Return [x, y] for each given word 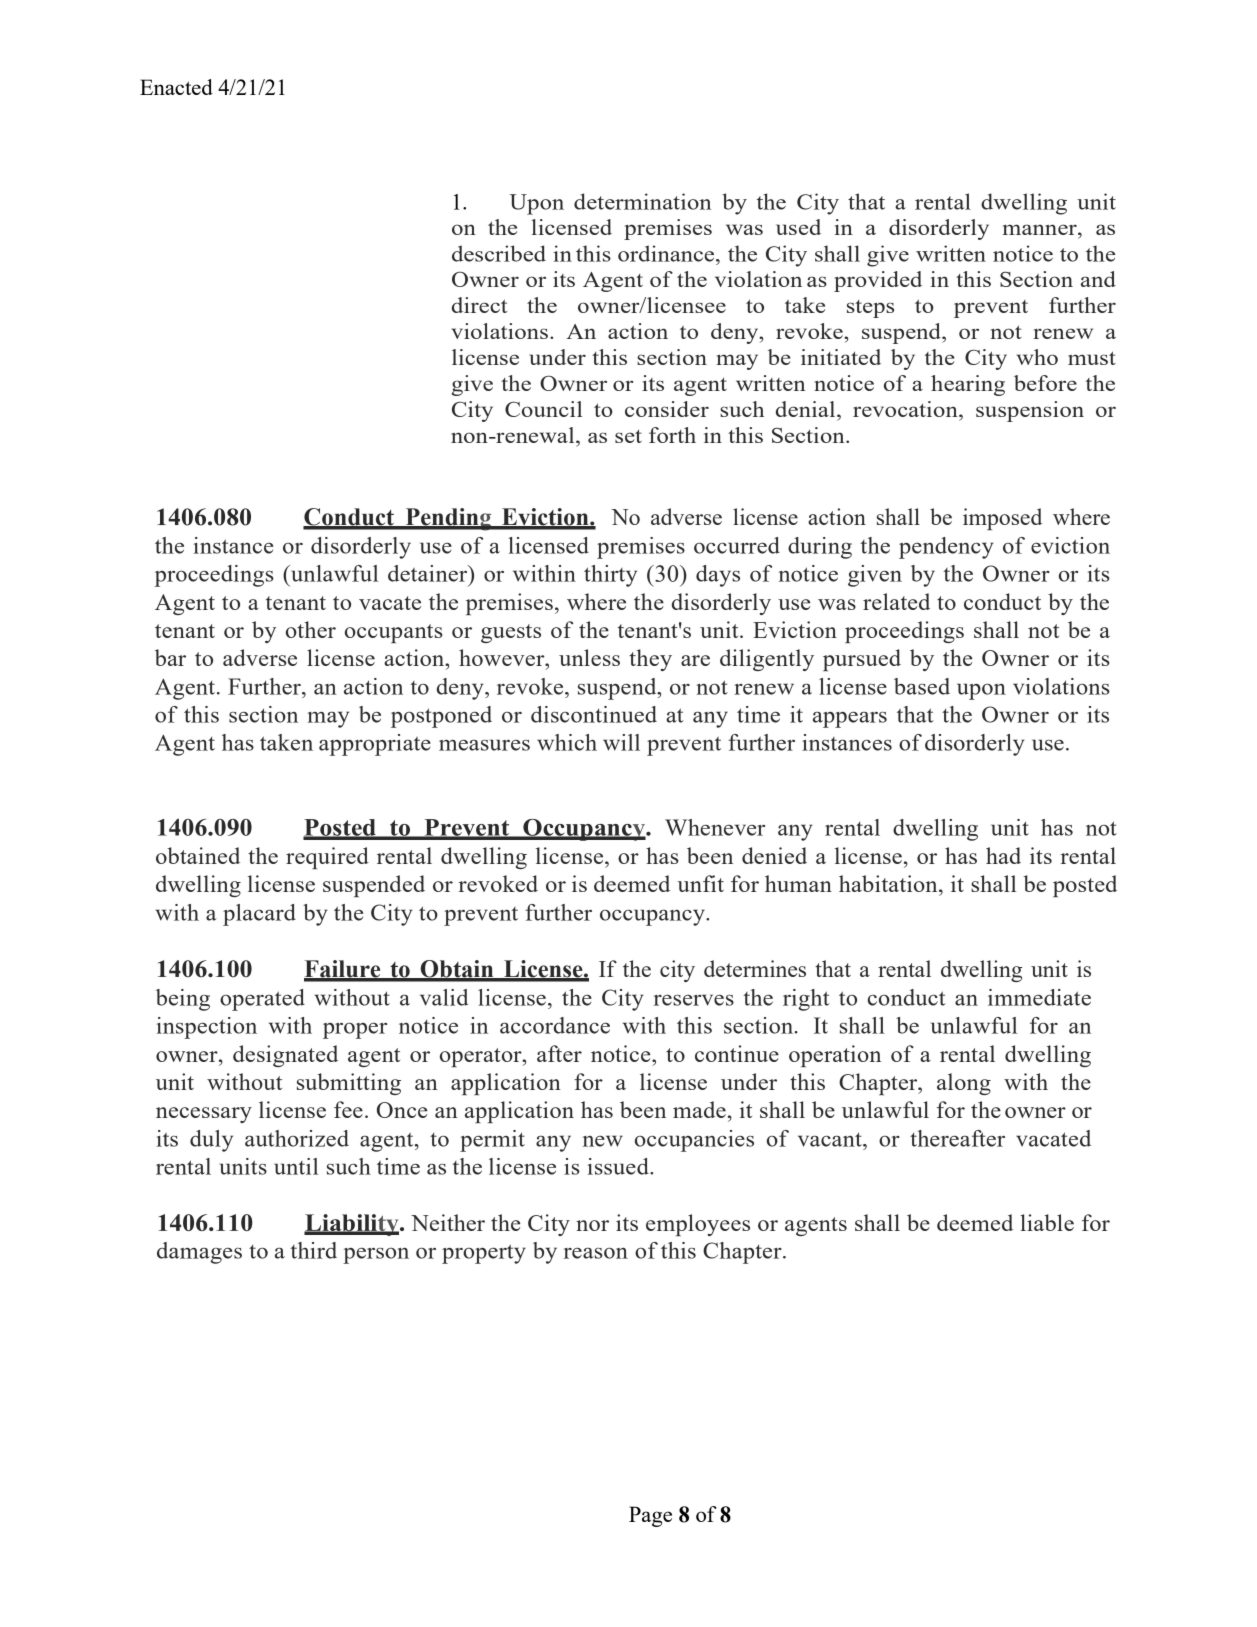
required [327, 858]
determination [642, 201]
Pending [448, 519]
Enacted [176, 87]
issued [619, 1166]
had [1003, 855]
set [628, 436]
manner [1041, 229]
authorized [297, 1138]
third [313, 1250]
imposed [1002, 519]
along [964, 1084]
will [621, 742]
